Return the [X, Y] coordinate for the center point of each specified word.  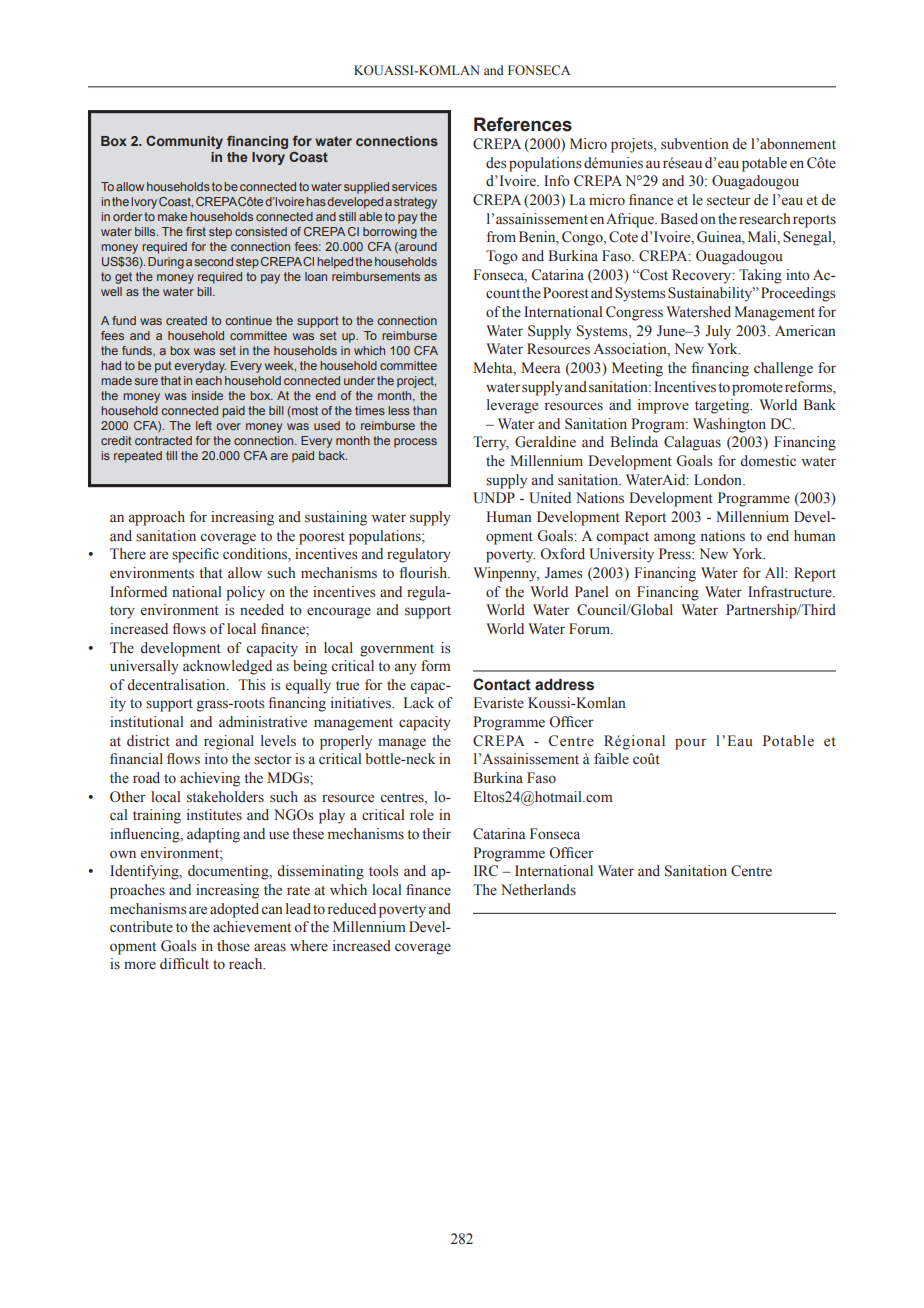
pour [691, 744]
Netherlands [538, 890]
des [496, 163]
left [204, 425]
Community [184, 142]
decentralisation [177, 685]
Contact [502, 684]
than [425, 410]
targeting [723, 406]
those [233, 946]
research [765, 219]
